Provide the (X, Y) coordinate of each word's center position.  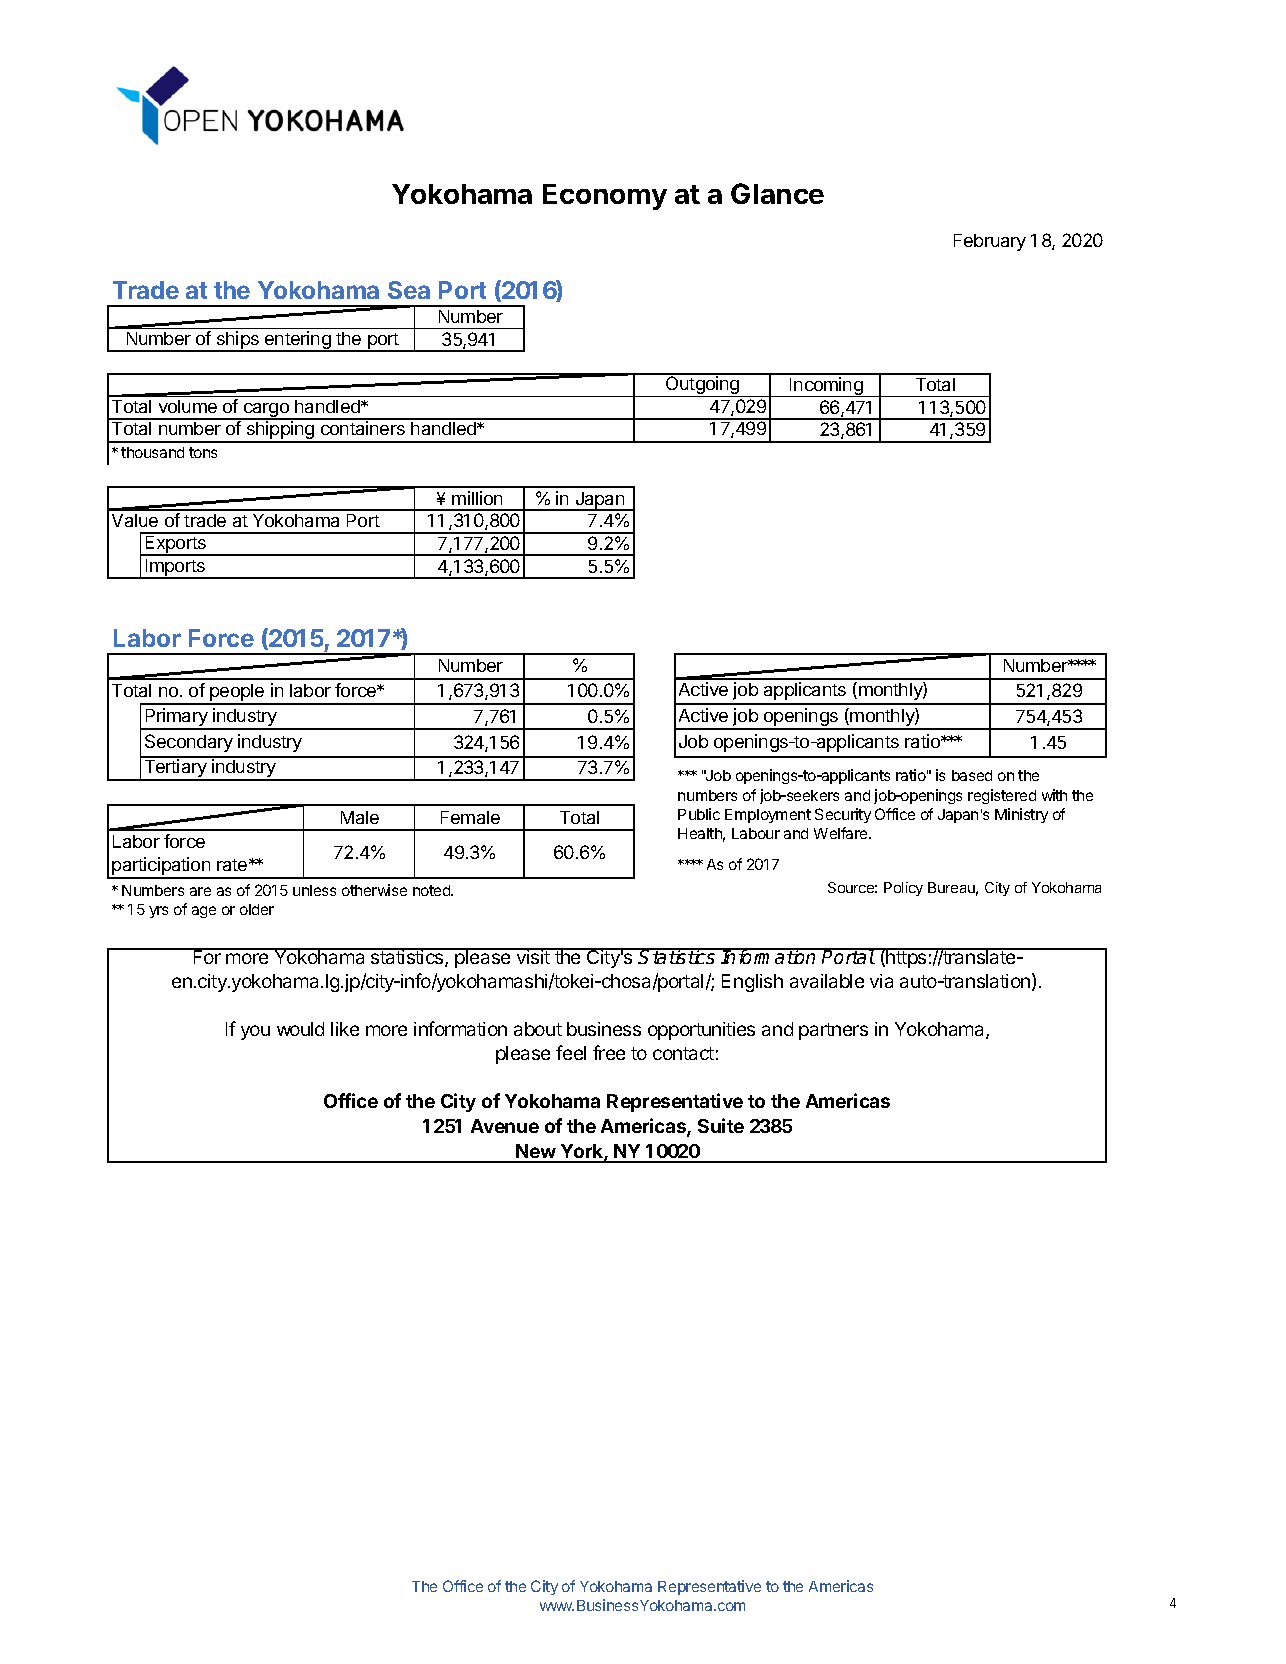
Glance (777, 193)
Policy (903, 889)
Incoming (826, 387)
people (237, 694)
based (972, 775)
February (990, 242)
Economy (605, 197)
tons (203, 452)
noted (432, 890)
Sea (409, 290)
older (257, 909)
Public (699, 814)
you (255, 1032)
